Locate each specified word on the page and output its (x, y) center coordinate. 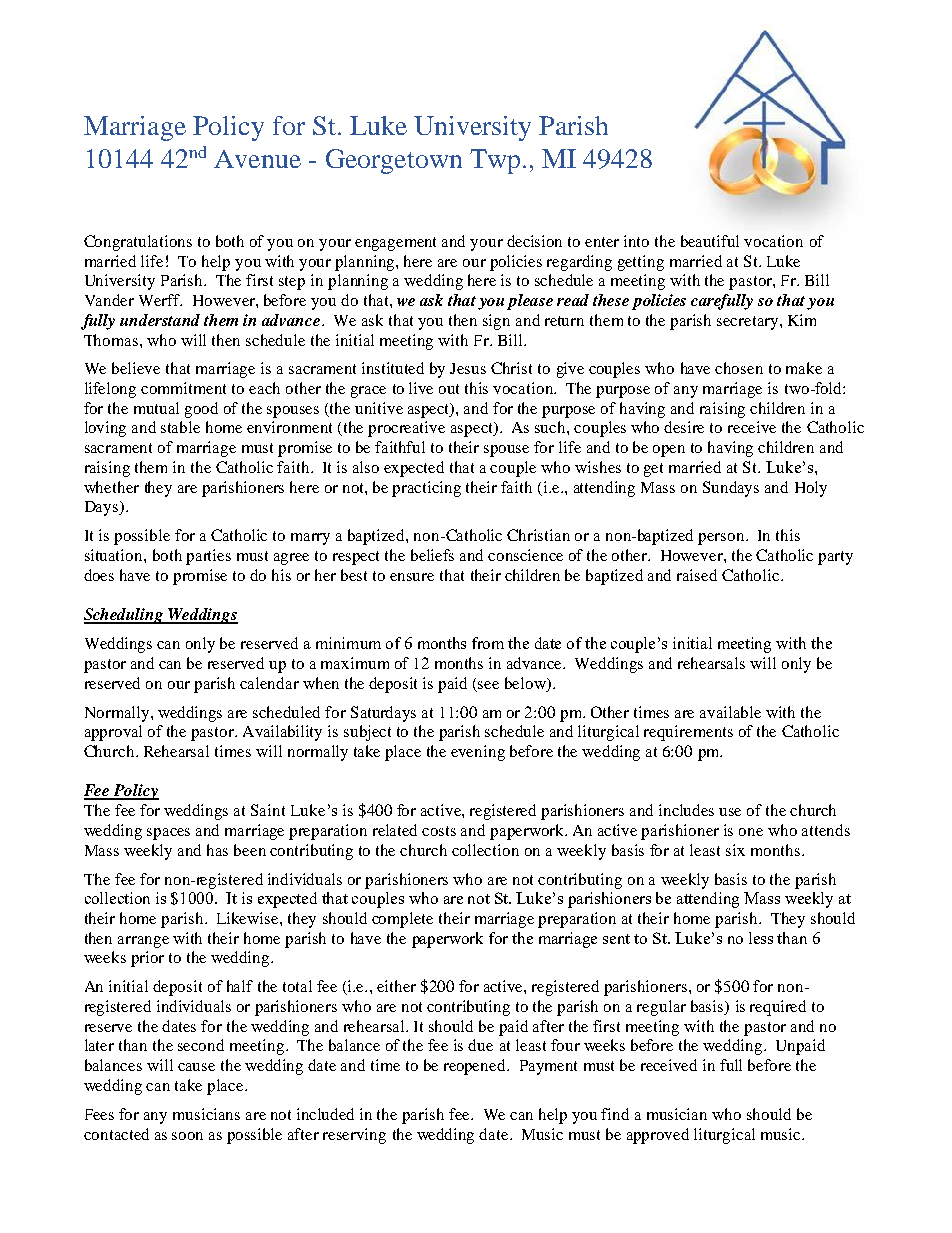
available (730, 712)
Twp (495, 161)
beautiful (710, 241)
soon (187, 1136)
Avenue (257, 159)
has (217, 850)
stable (180, 427)
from (488, 643)
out (449, 389)
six (735, 850)
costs (439, 831)
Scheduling (125, 616)
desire (684, 427)
